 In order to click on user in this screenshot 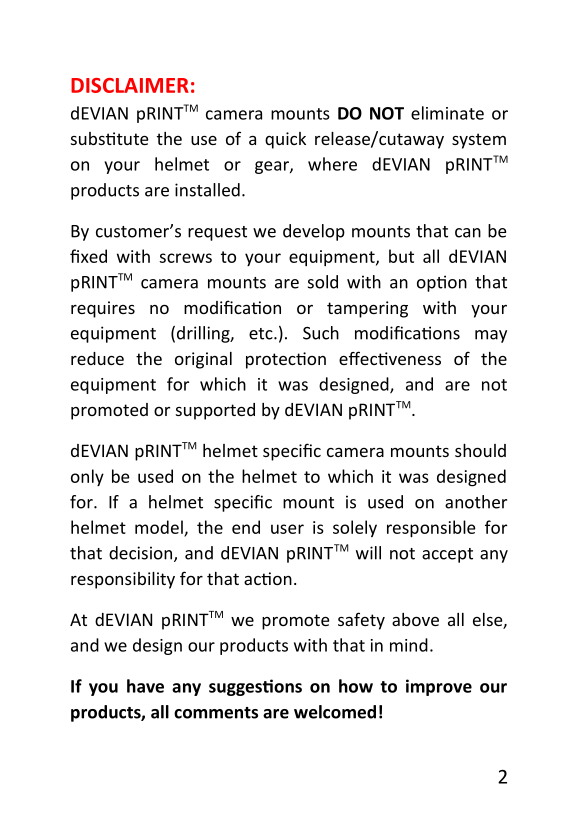, I will do `click(287, 529)`.
